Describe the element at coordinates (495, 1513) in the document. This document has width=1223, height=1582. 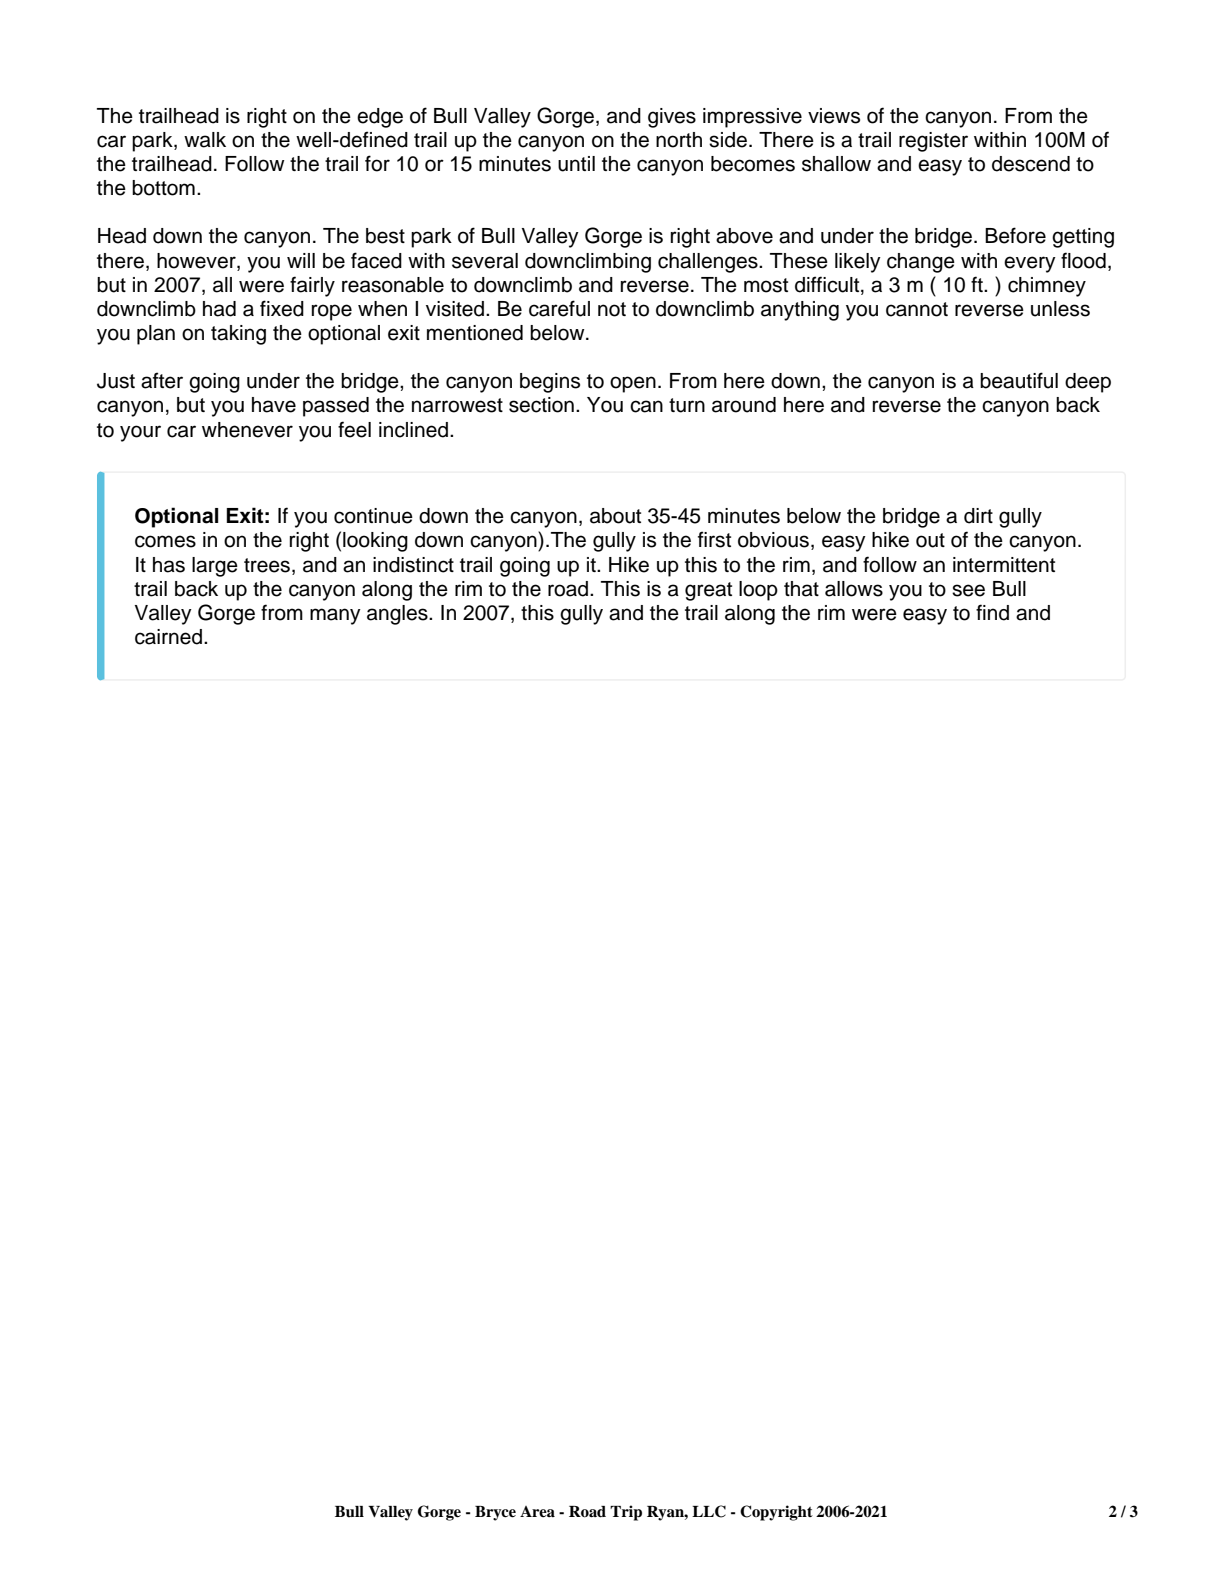
I see `Bryce` at that location.
